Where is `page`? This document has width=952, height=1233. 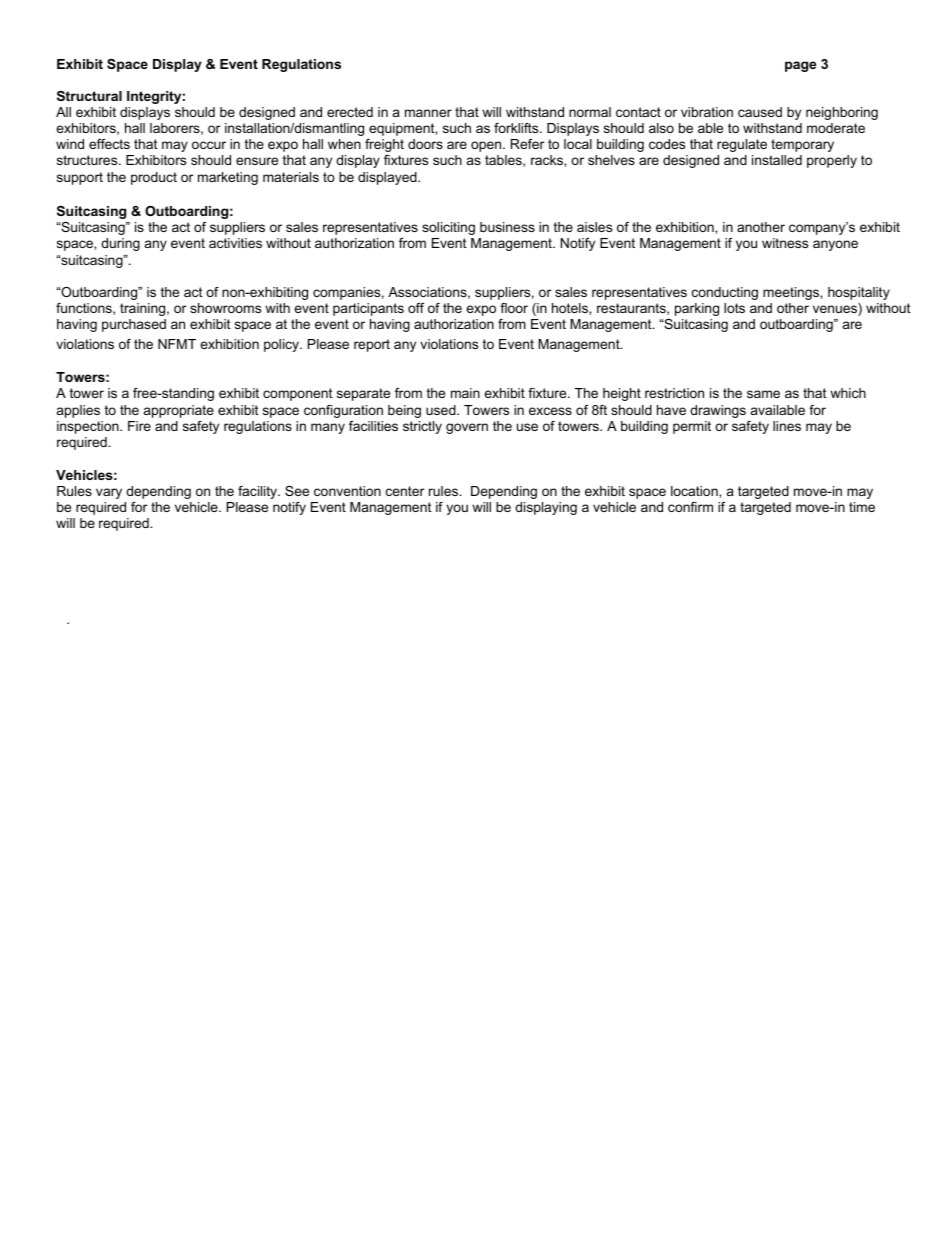
page is located at coordinates (800, 66).
